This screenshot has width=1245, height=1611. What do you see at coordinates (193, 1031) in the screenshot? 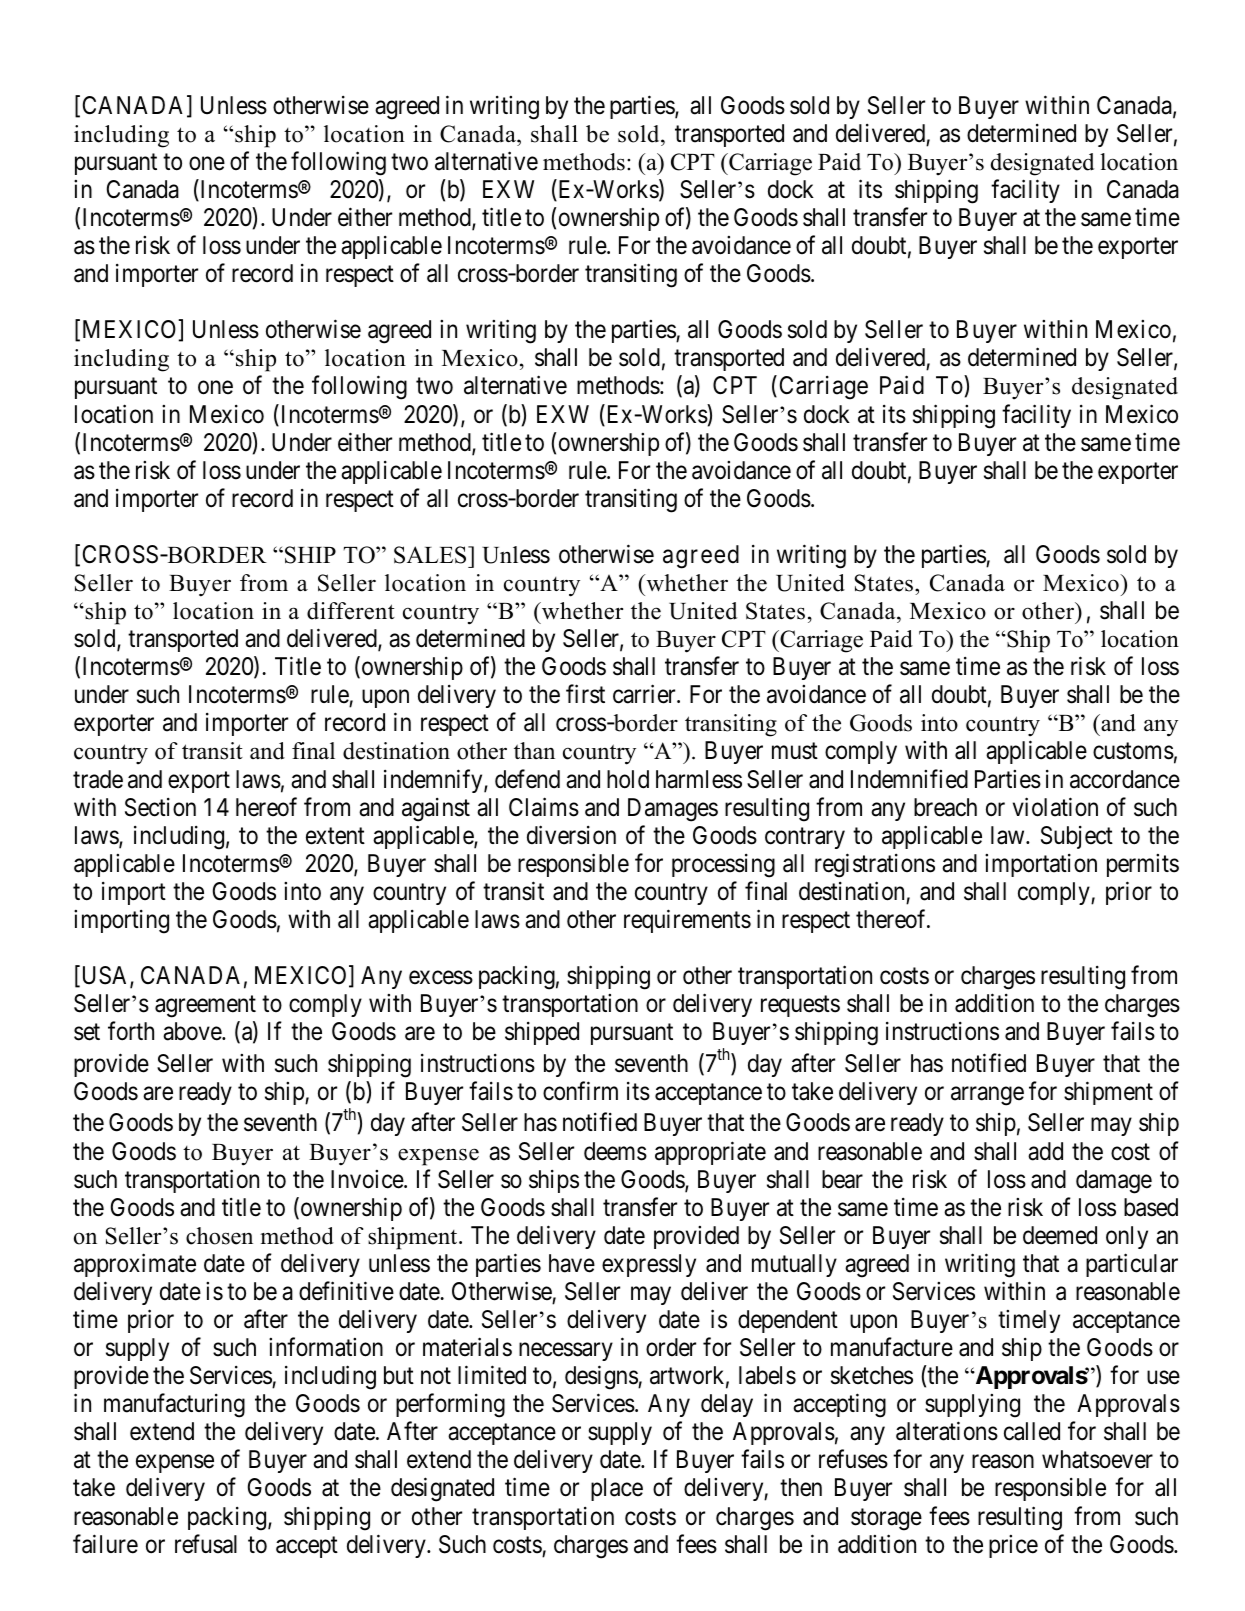
I see `above` at bounding box center [193, 1031].
